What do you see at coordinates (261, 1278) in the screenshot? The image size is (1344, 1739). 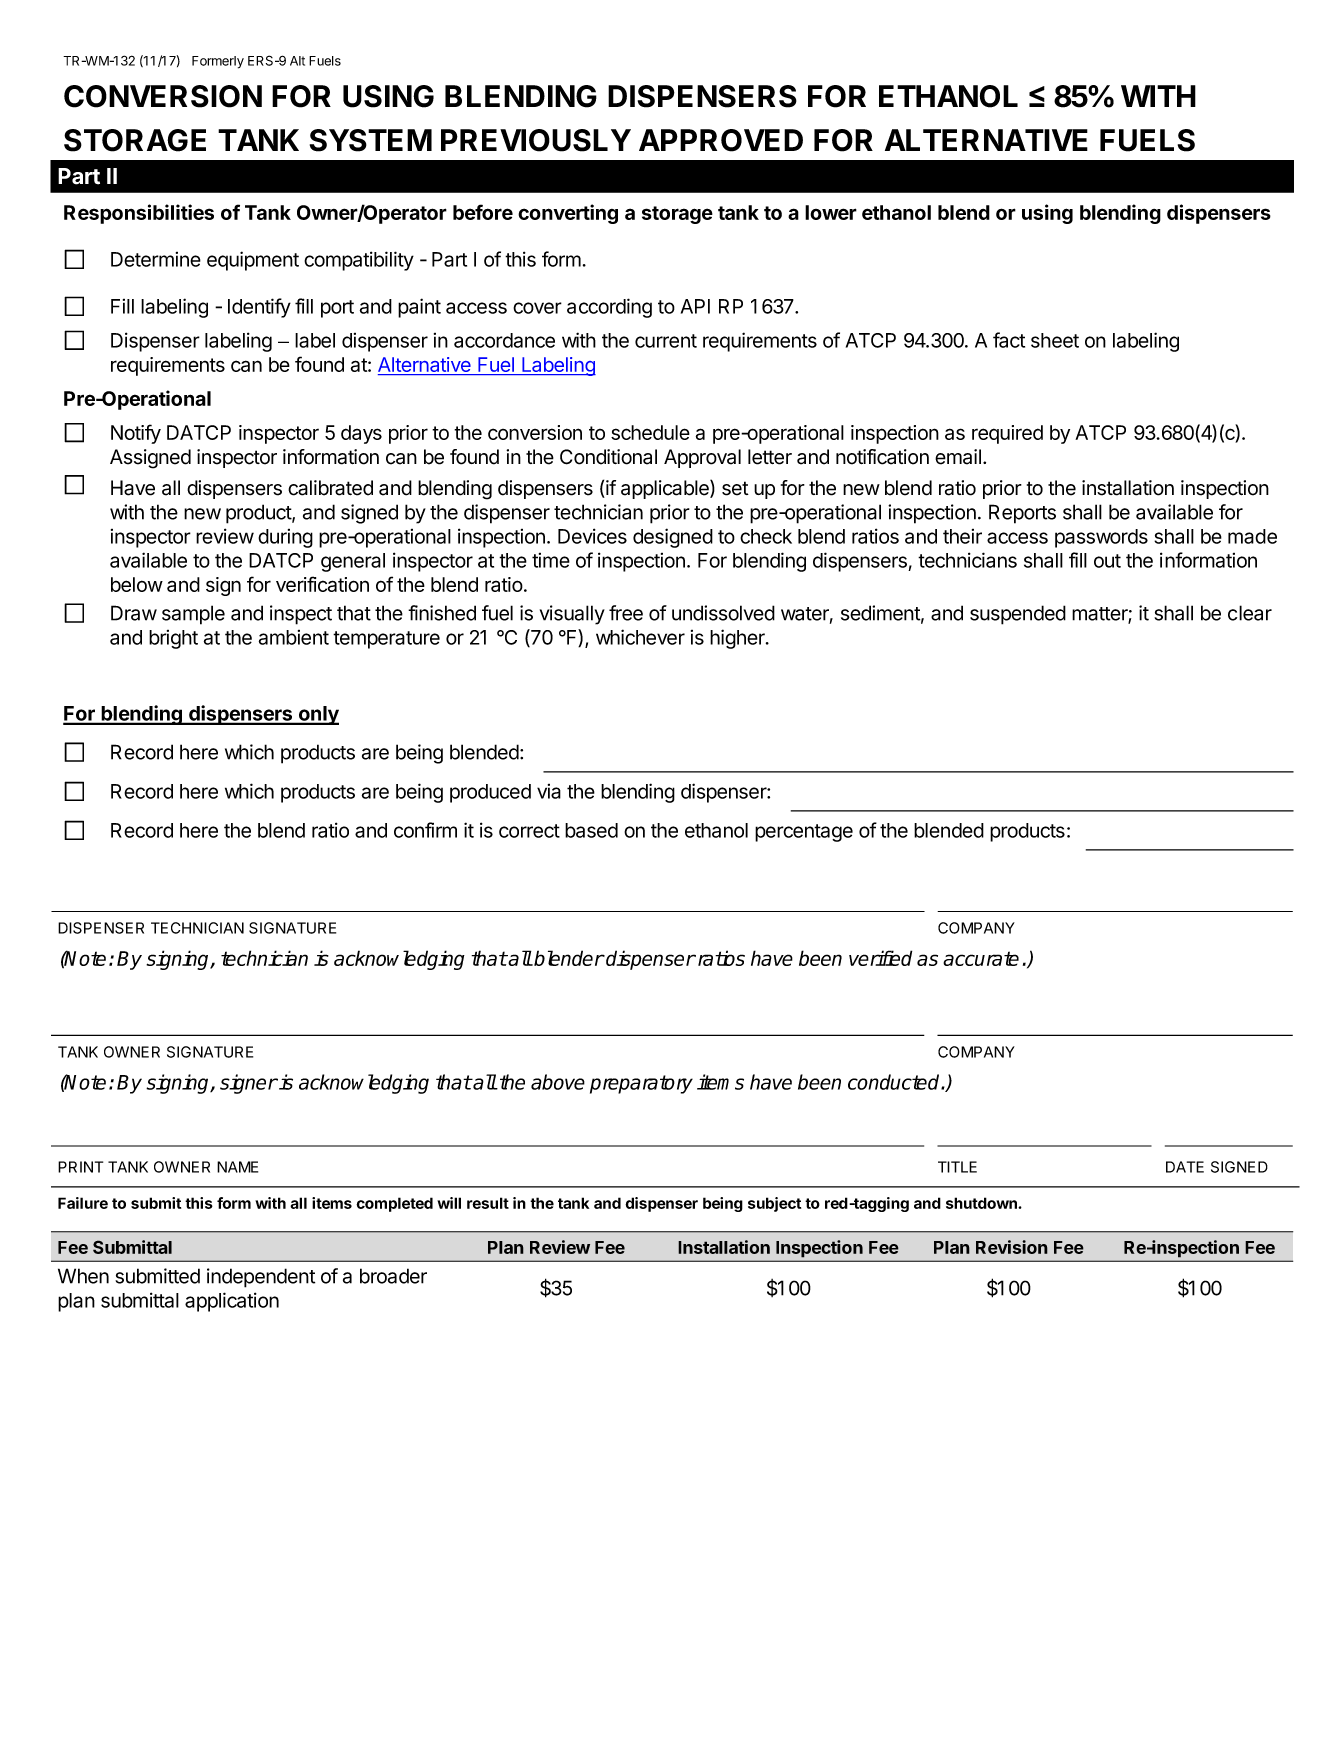 I see `independent` at bounding box center [261, 1278].
